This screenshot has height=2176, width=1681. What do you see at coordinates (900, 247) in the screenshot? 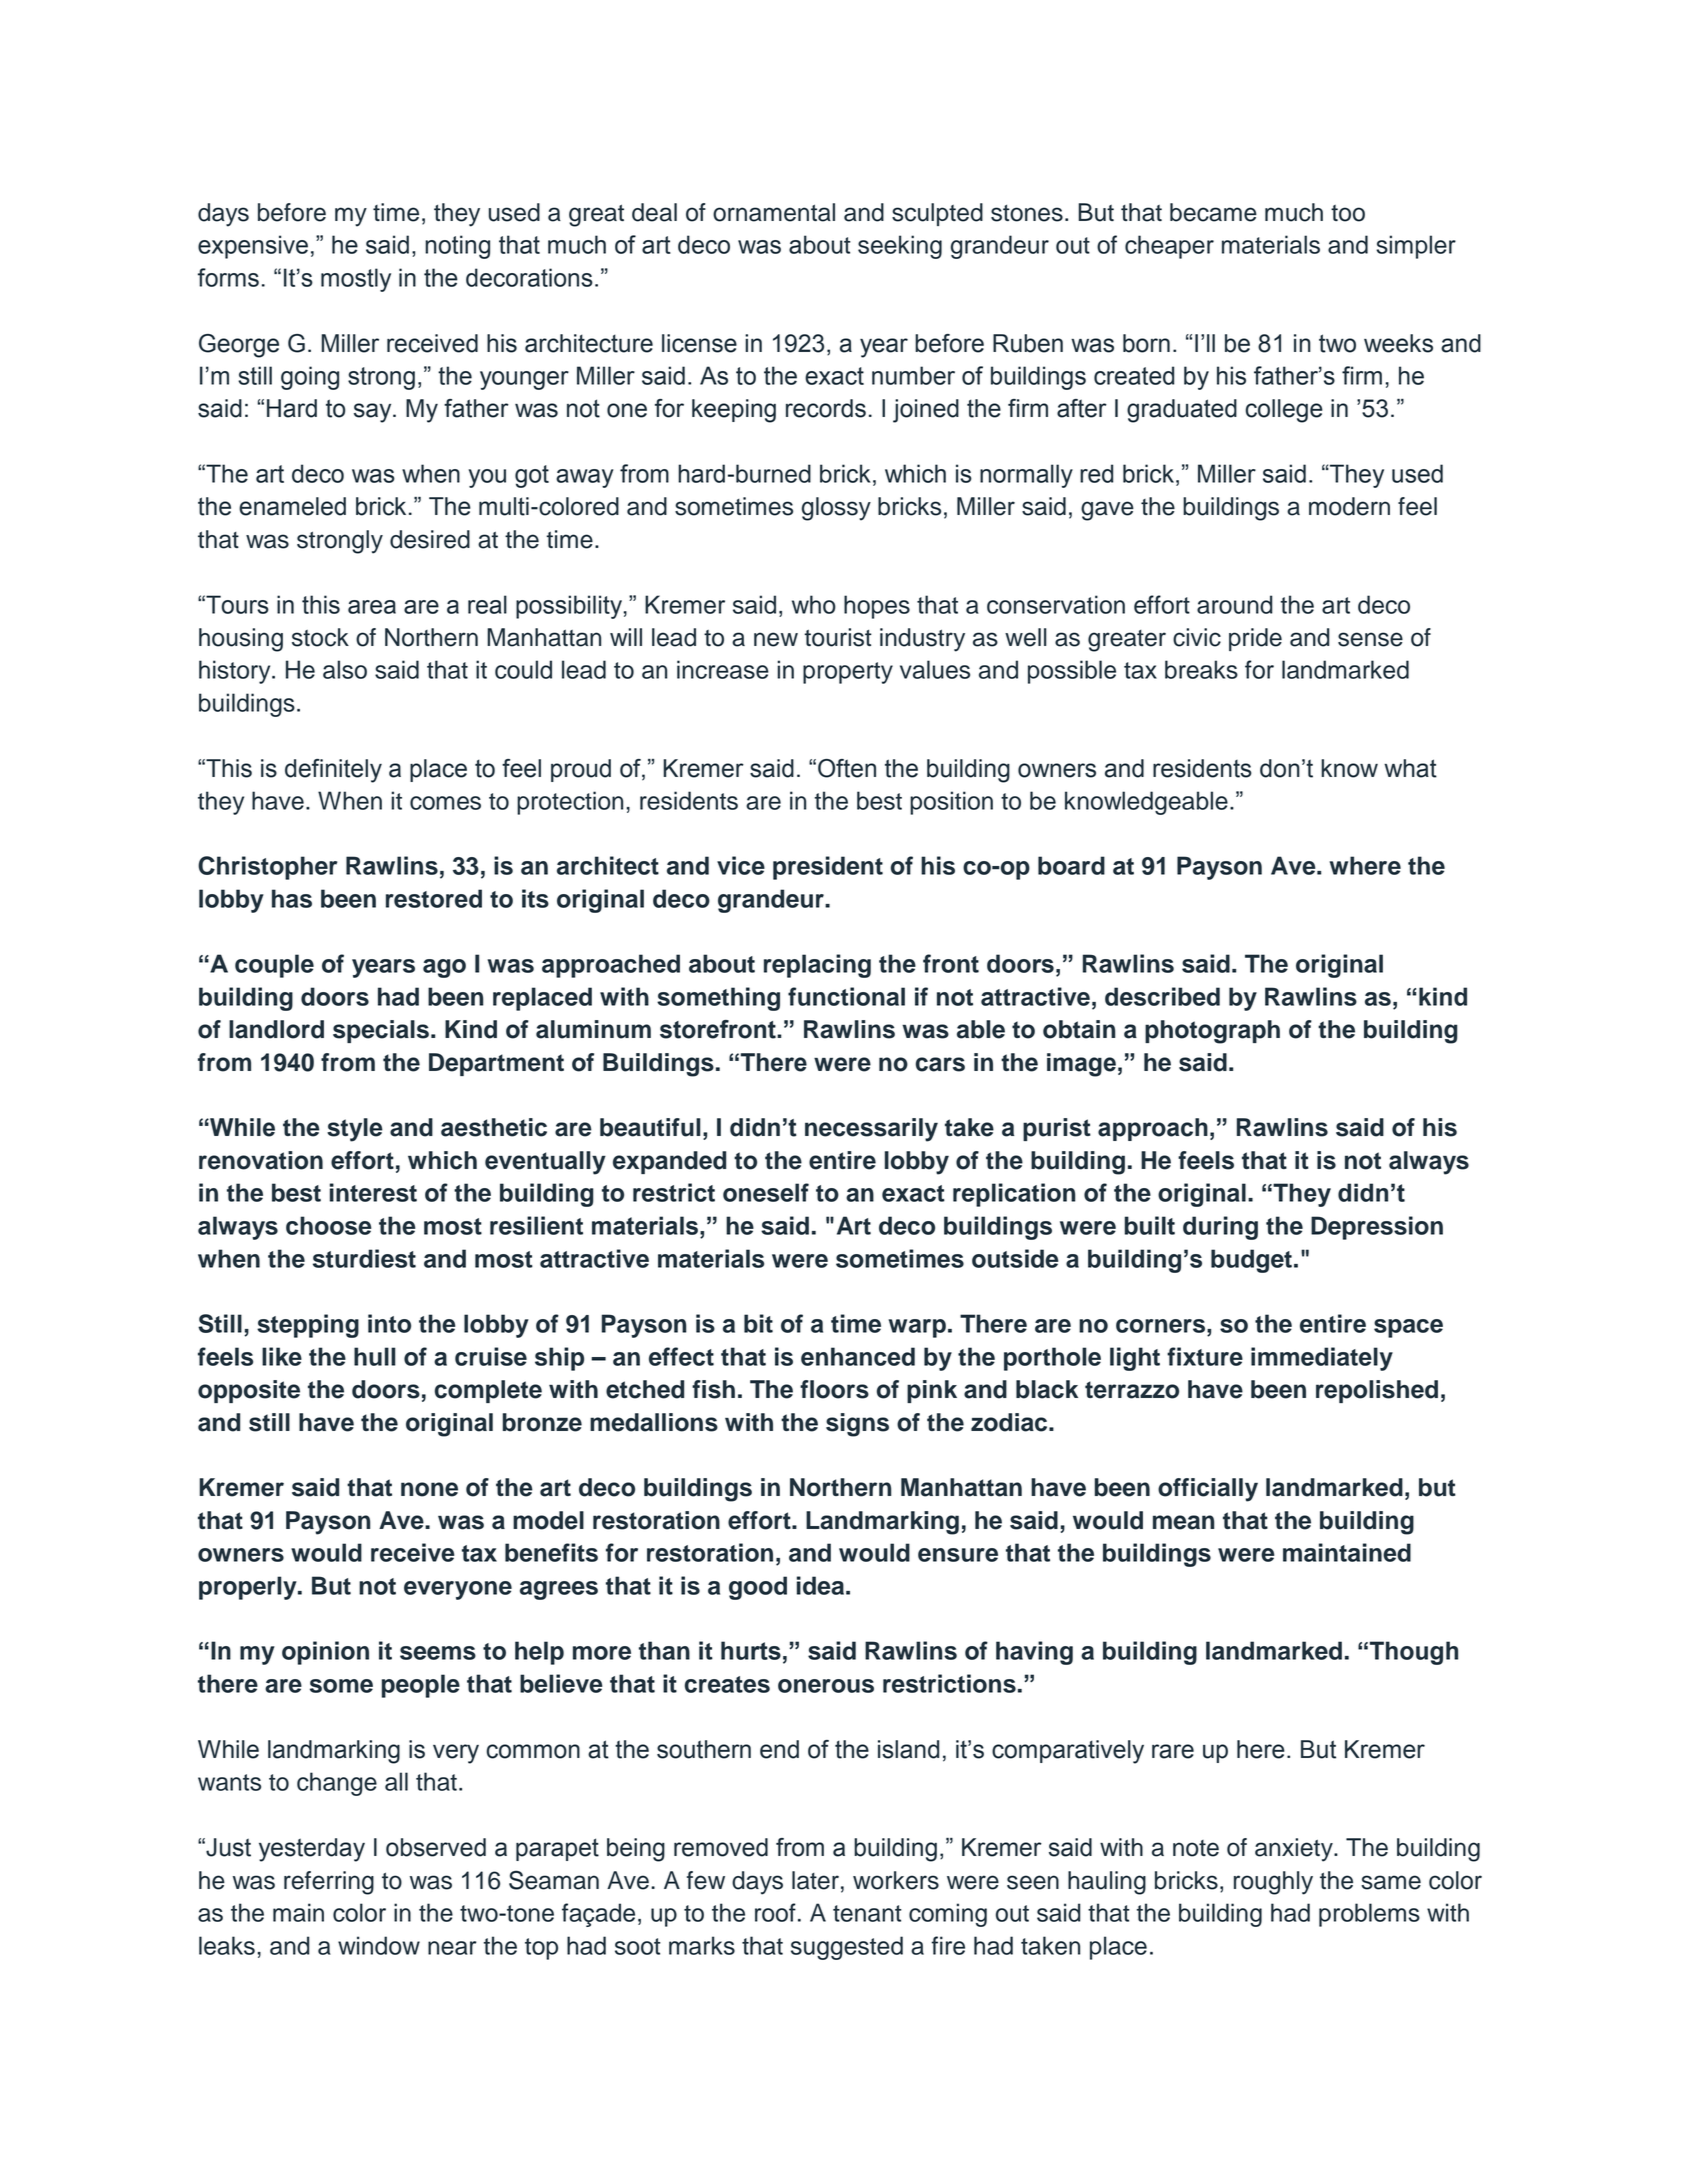
I see `seeking` at bounding box center [900, 247].
